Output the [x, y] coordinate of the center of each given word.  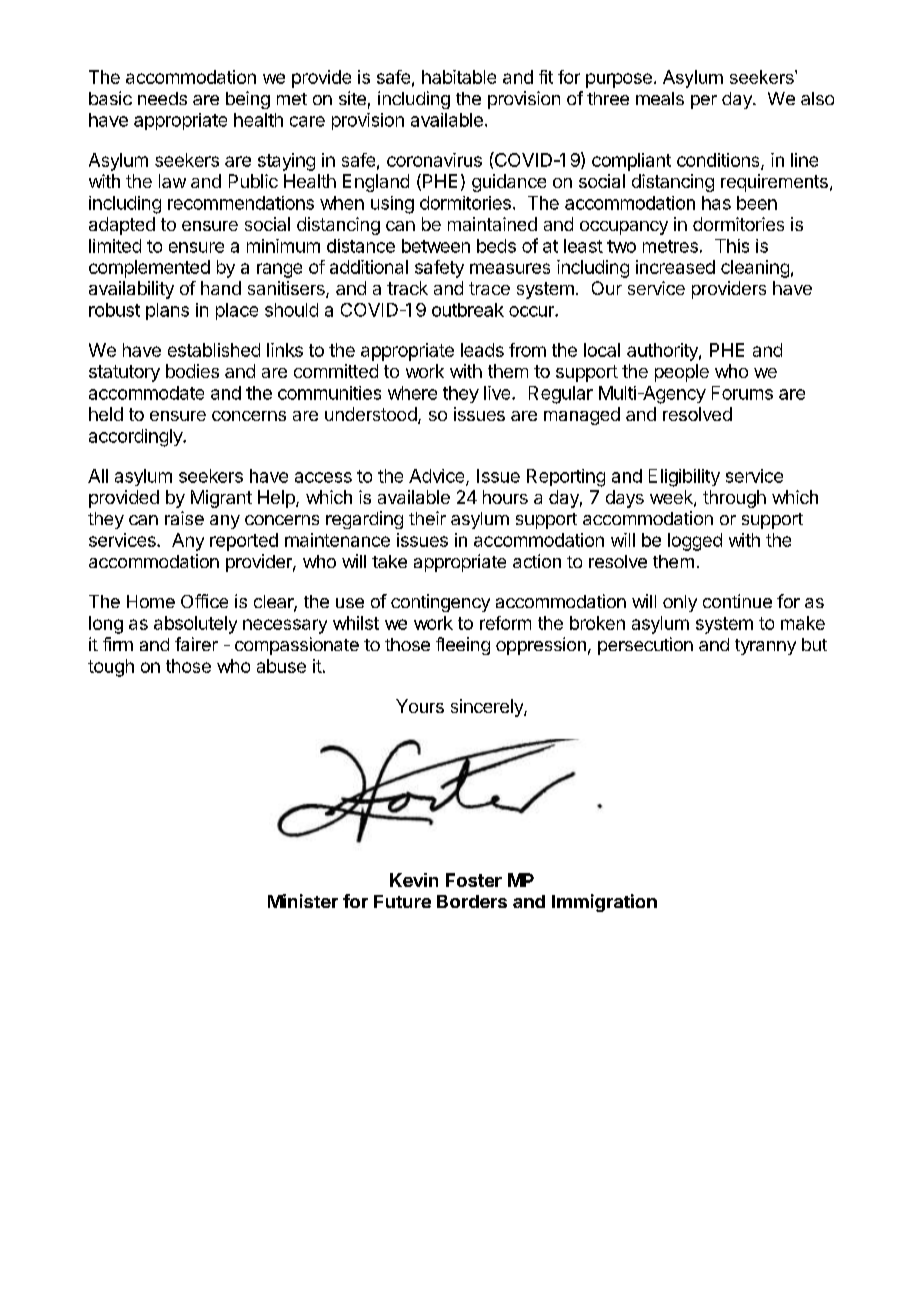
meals [660, 98]
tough [111, 668]
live [498, 393]
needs [162, 98]
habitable [459, 77]
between [436, 246]
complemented [149, 269]
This [732, 246]
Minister [303, 901]
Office [204, 601]
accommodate [146, 393]
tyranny [765, 647]
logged [695, 542]
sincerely [488, 708]
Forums [742, 393]
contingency [440, 603]
